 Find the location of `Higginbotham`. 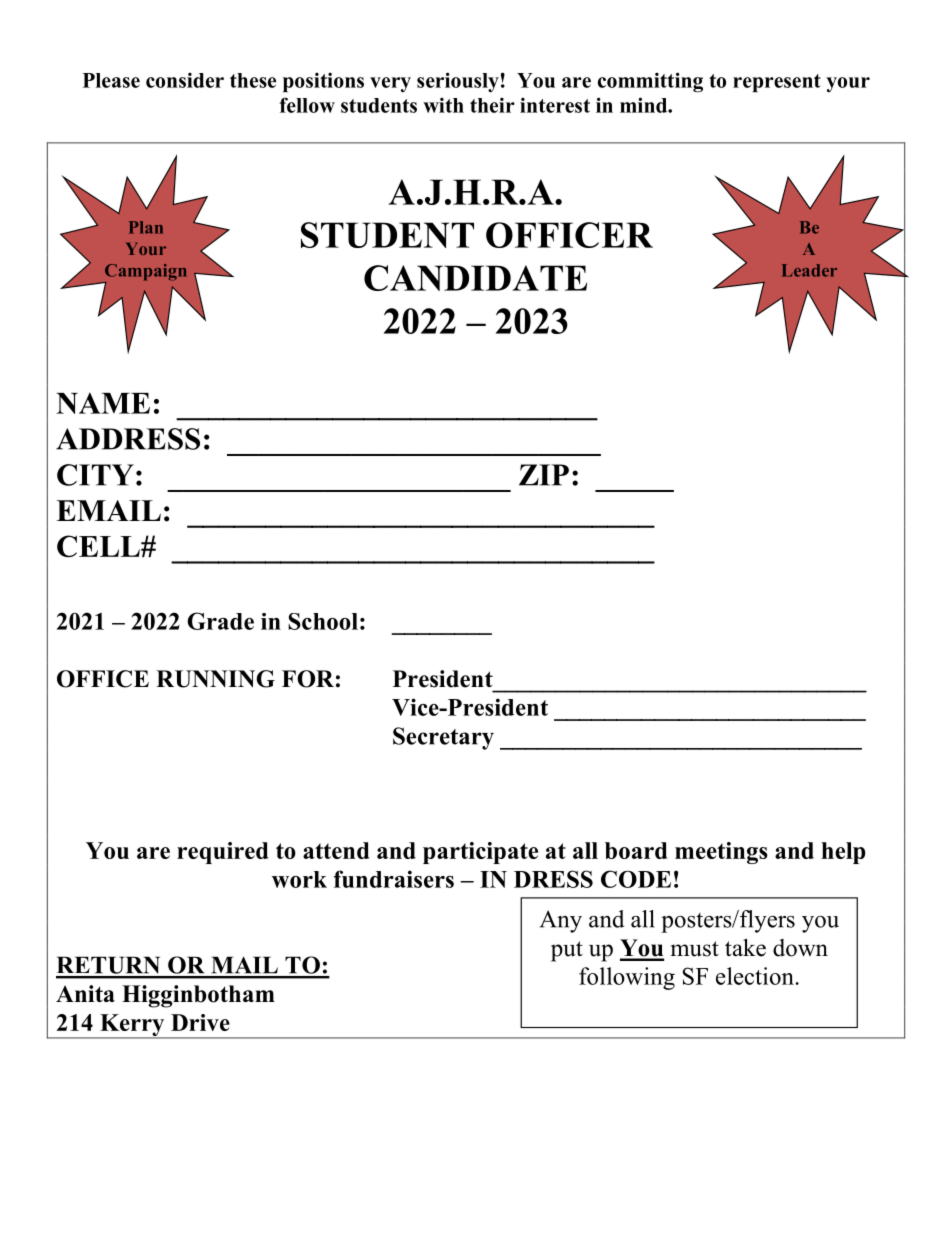

Higginbotham is located at coordinates (198, 996).
